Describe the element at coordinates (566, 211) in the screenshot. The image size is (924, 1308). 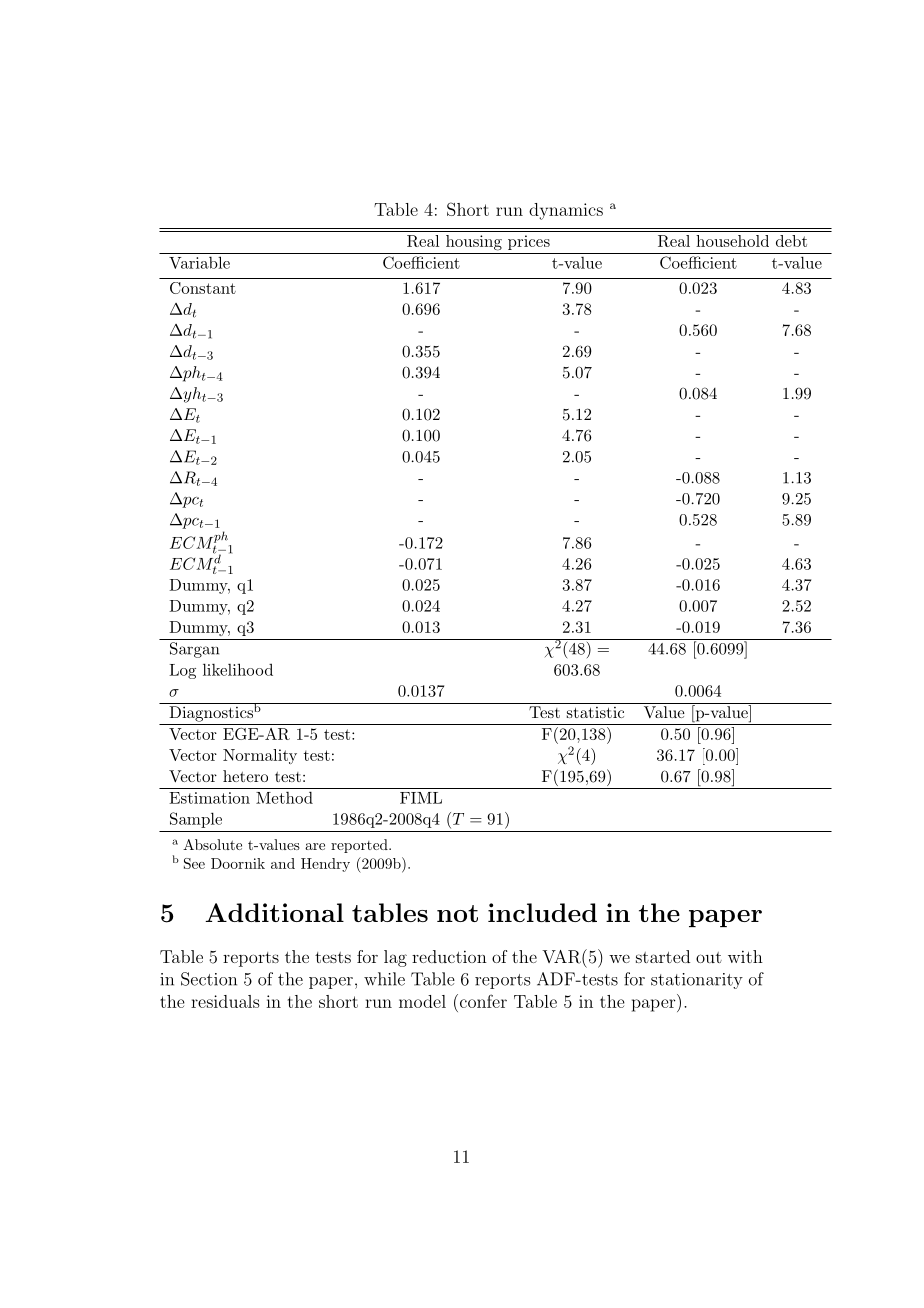
I see `dynamics` at that location.
